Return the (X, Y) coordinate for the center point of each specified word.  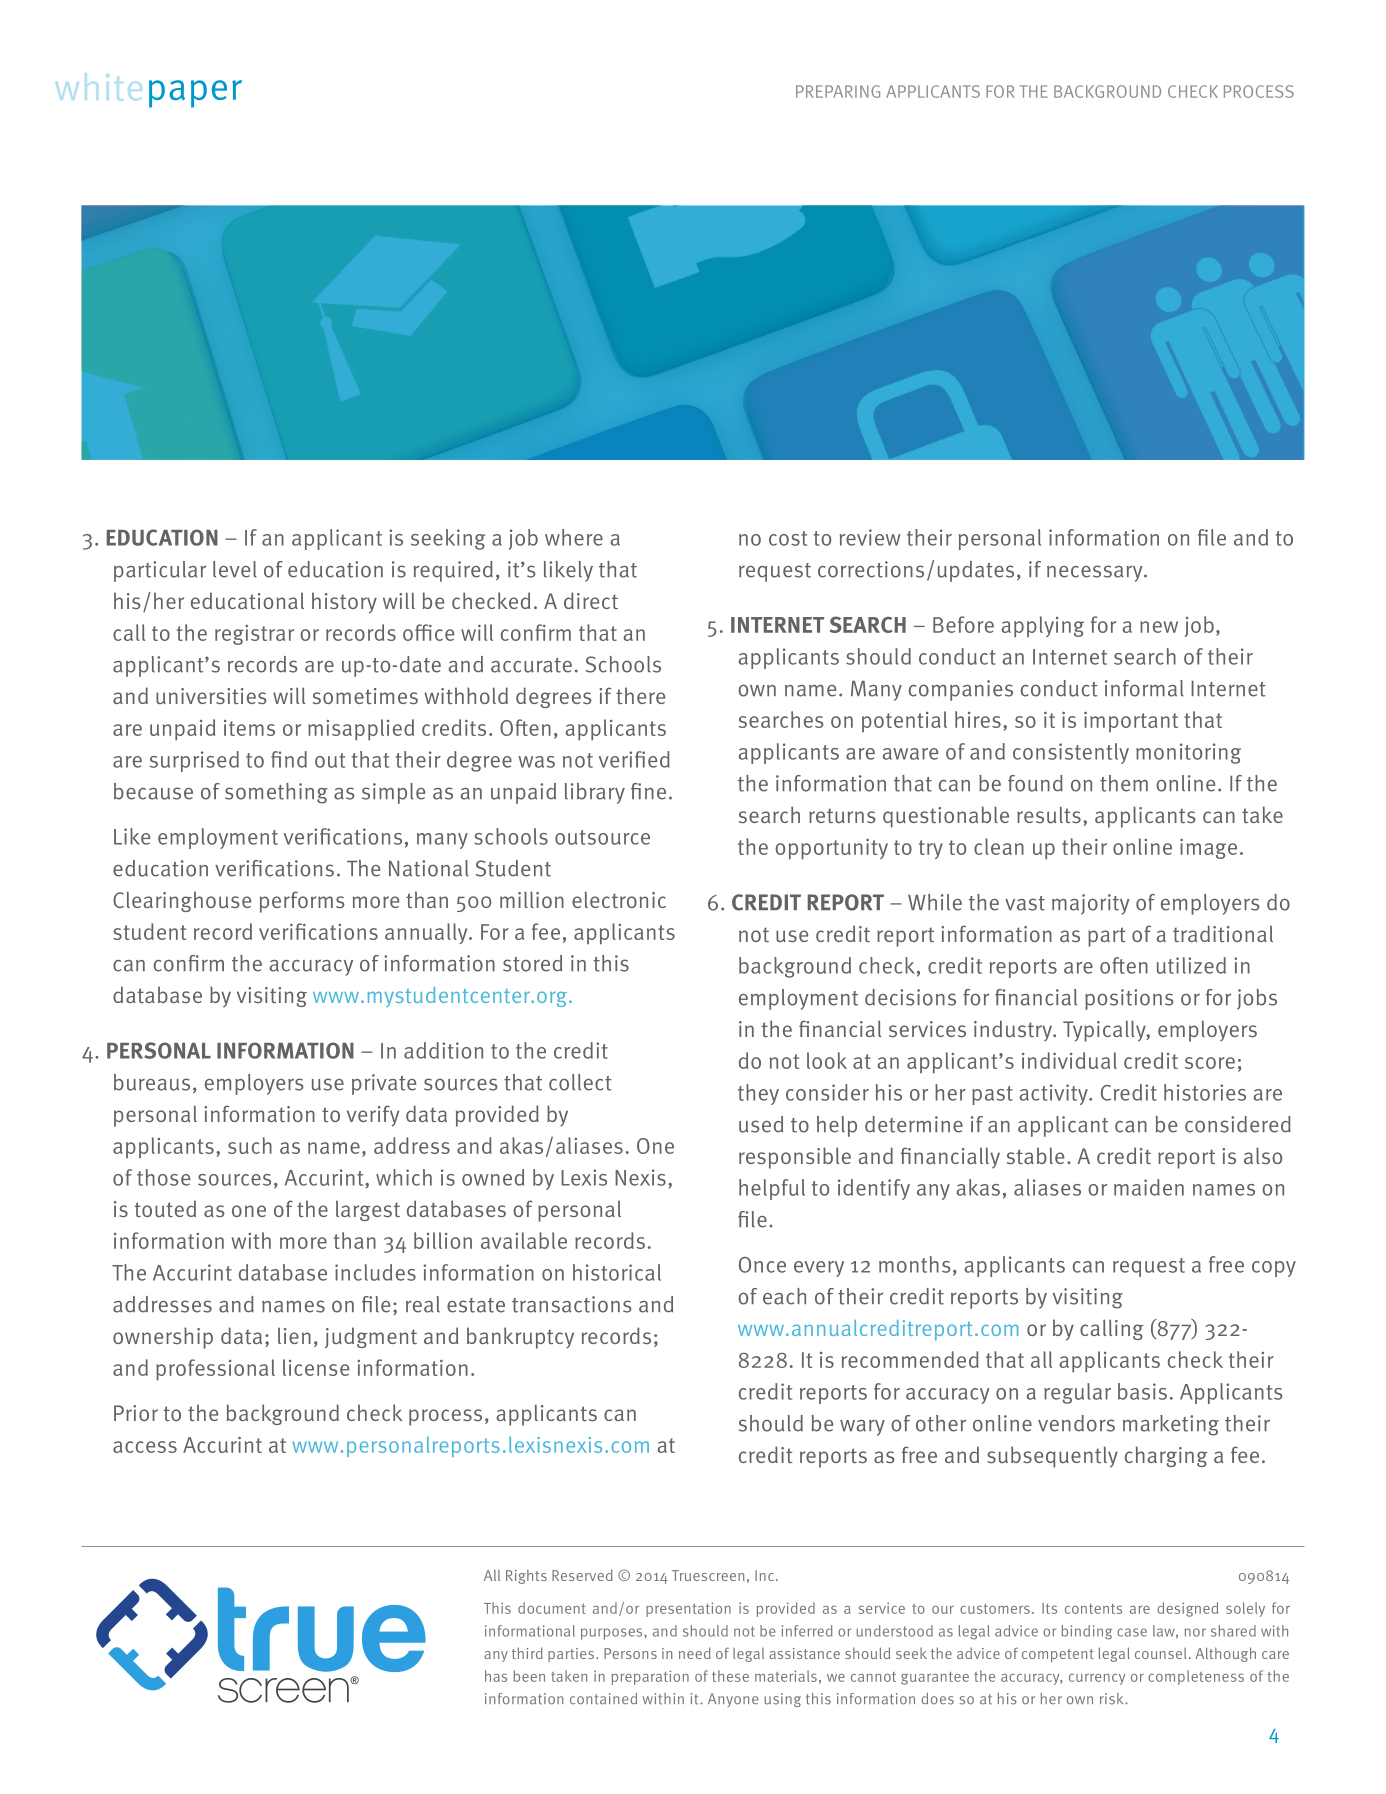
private (384, 1084)
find (289, 759)
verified (634, 759)
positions (1129, 999)
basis (1142, 1391)
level (235, 569)
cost (788, 538)
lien (294, 1336)
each (784, 1296)
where (574, 537)
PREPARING (838, 91)
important (1131, 722)
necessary (1096, 573)
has (496, 1676)
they (758, 1094)
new (1159, 627)
